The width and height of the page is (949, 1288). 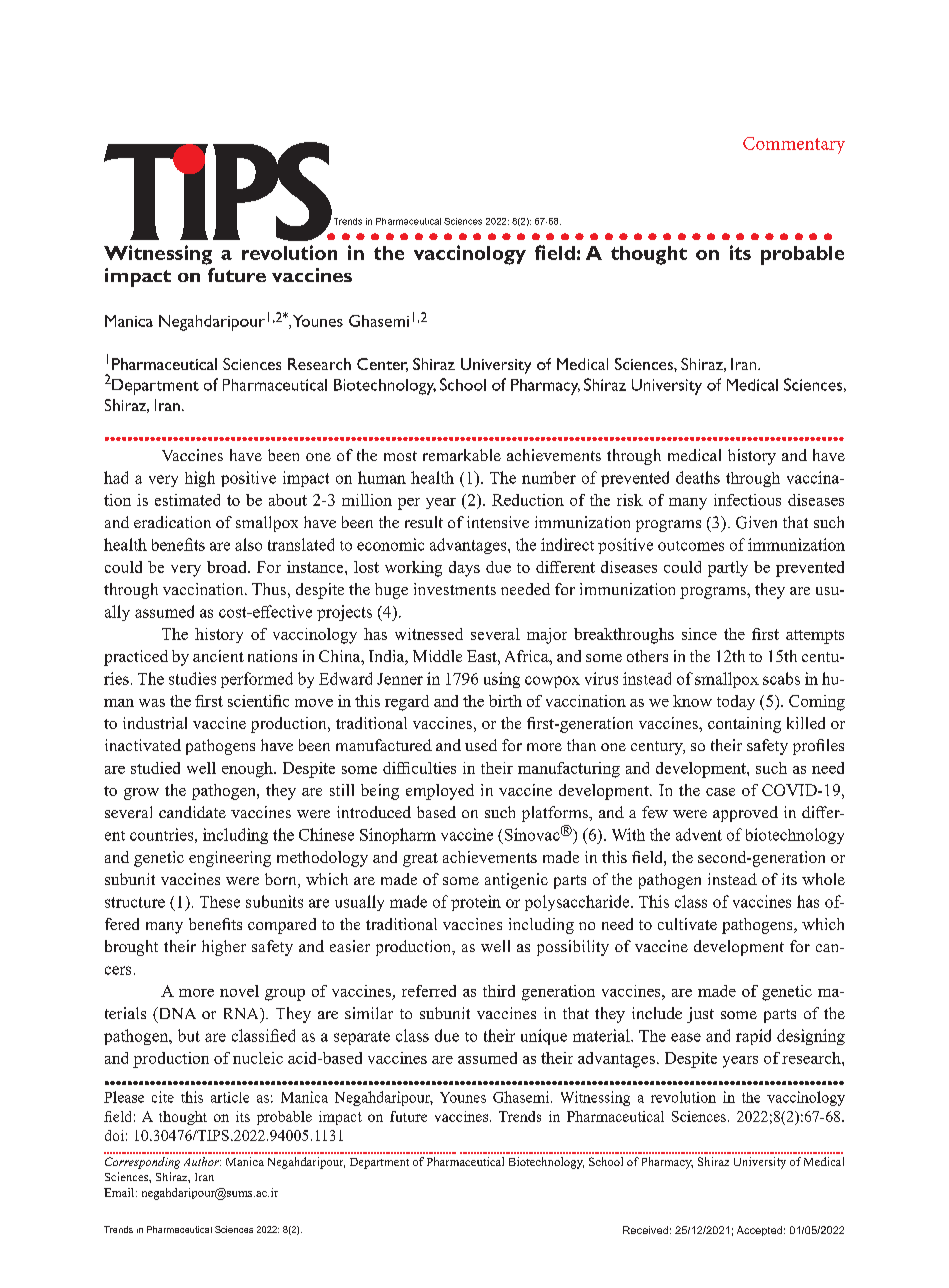 What do you see at coordinates (502, 680) in the page?
I see `using` at bounding box center [502, 680].
